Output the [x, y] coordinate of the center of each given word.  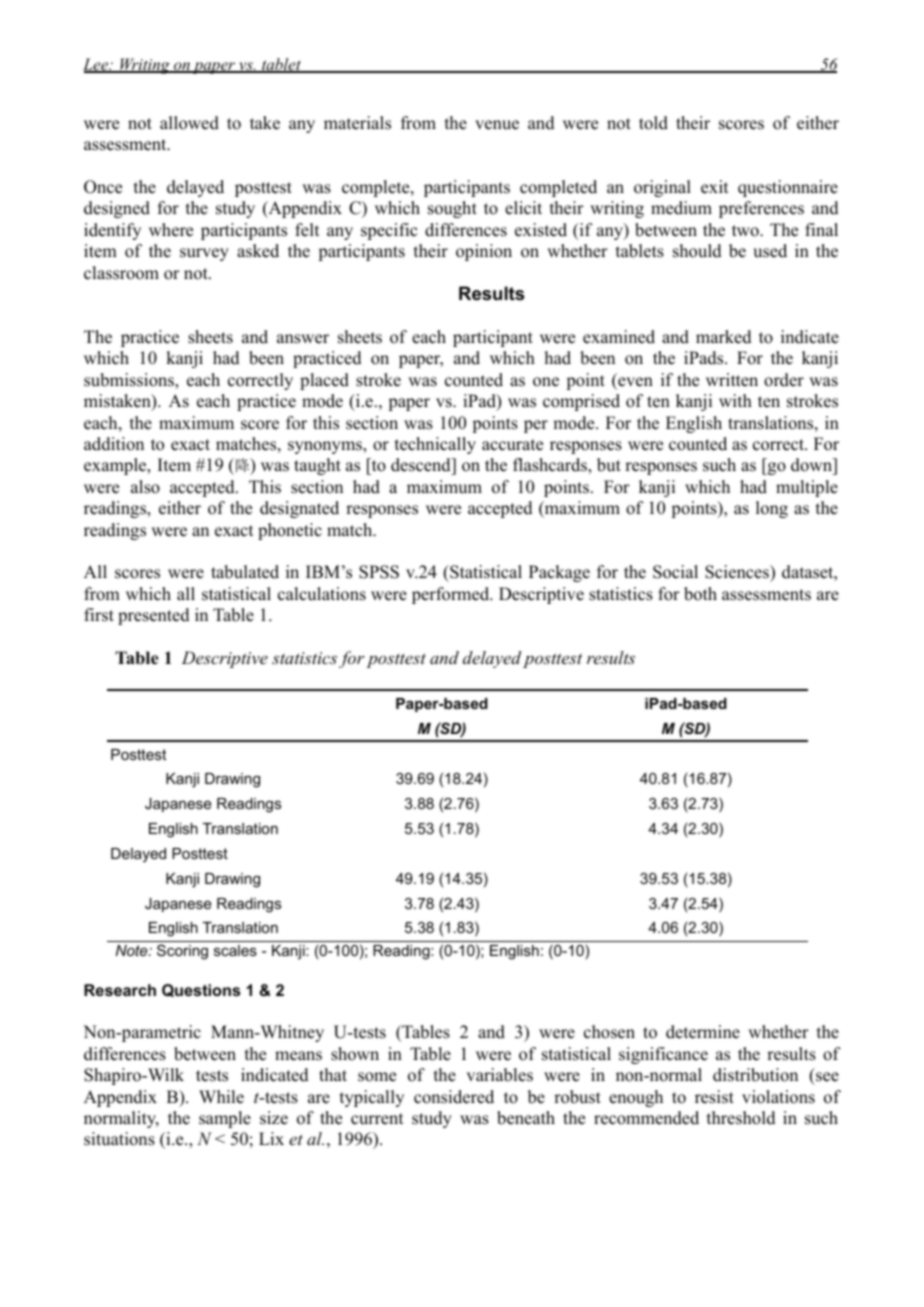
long [772, 509]
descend [422, 466]
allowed [189, 123]
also [145, 487]
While [221, 1097]
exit [714, 187]
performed [452, 595]
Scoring [182, 952]
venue [497, 125]
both [700, 594]
